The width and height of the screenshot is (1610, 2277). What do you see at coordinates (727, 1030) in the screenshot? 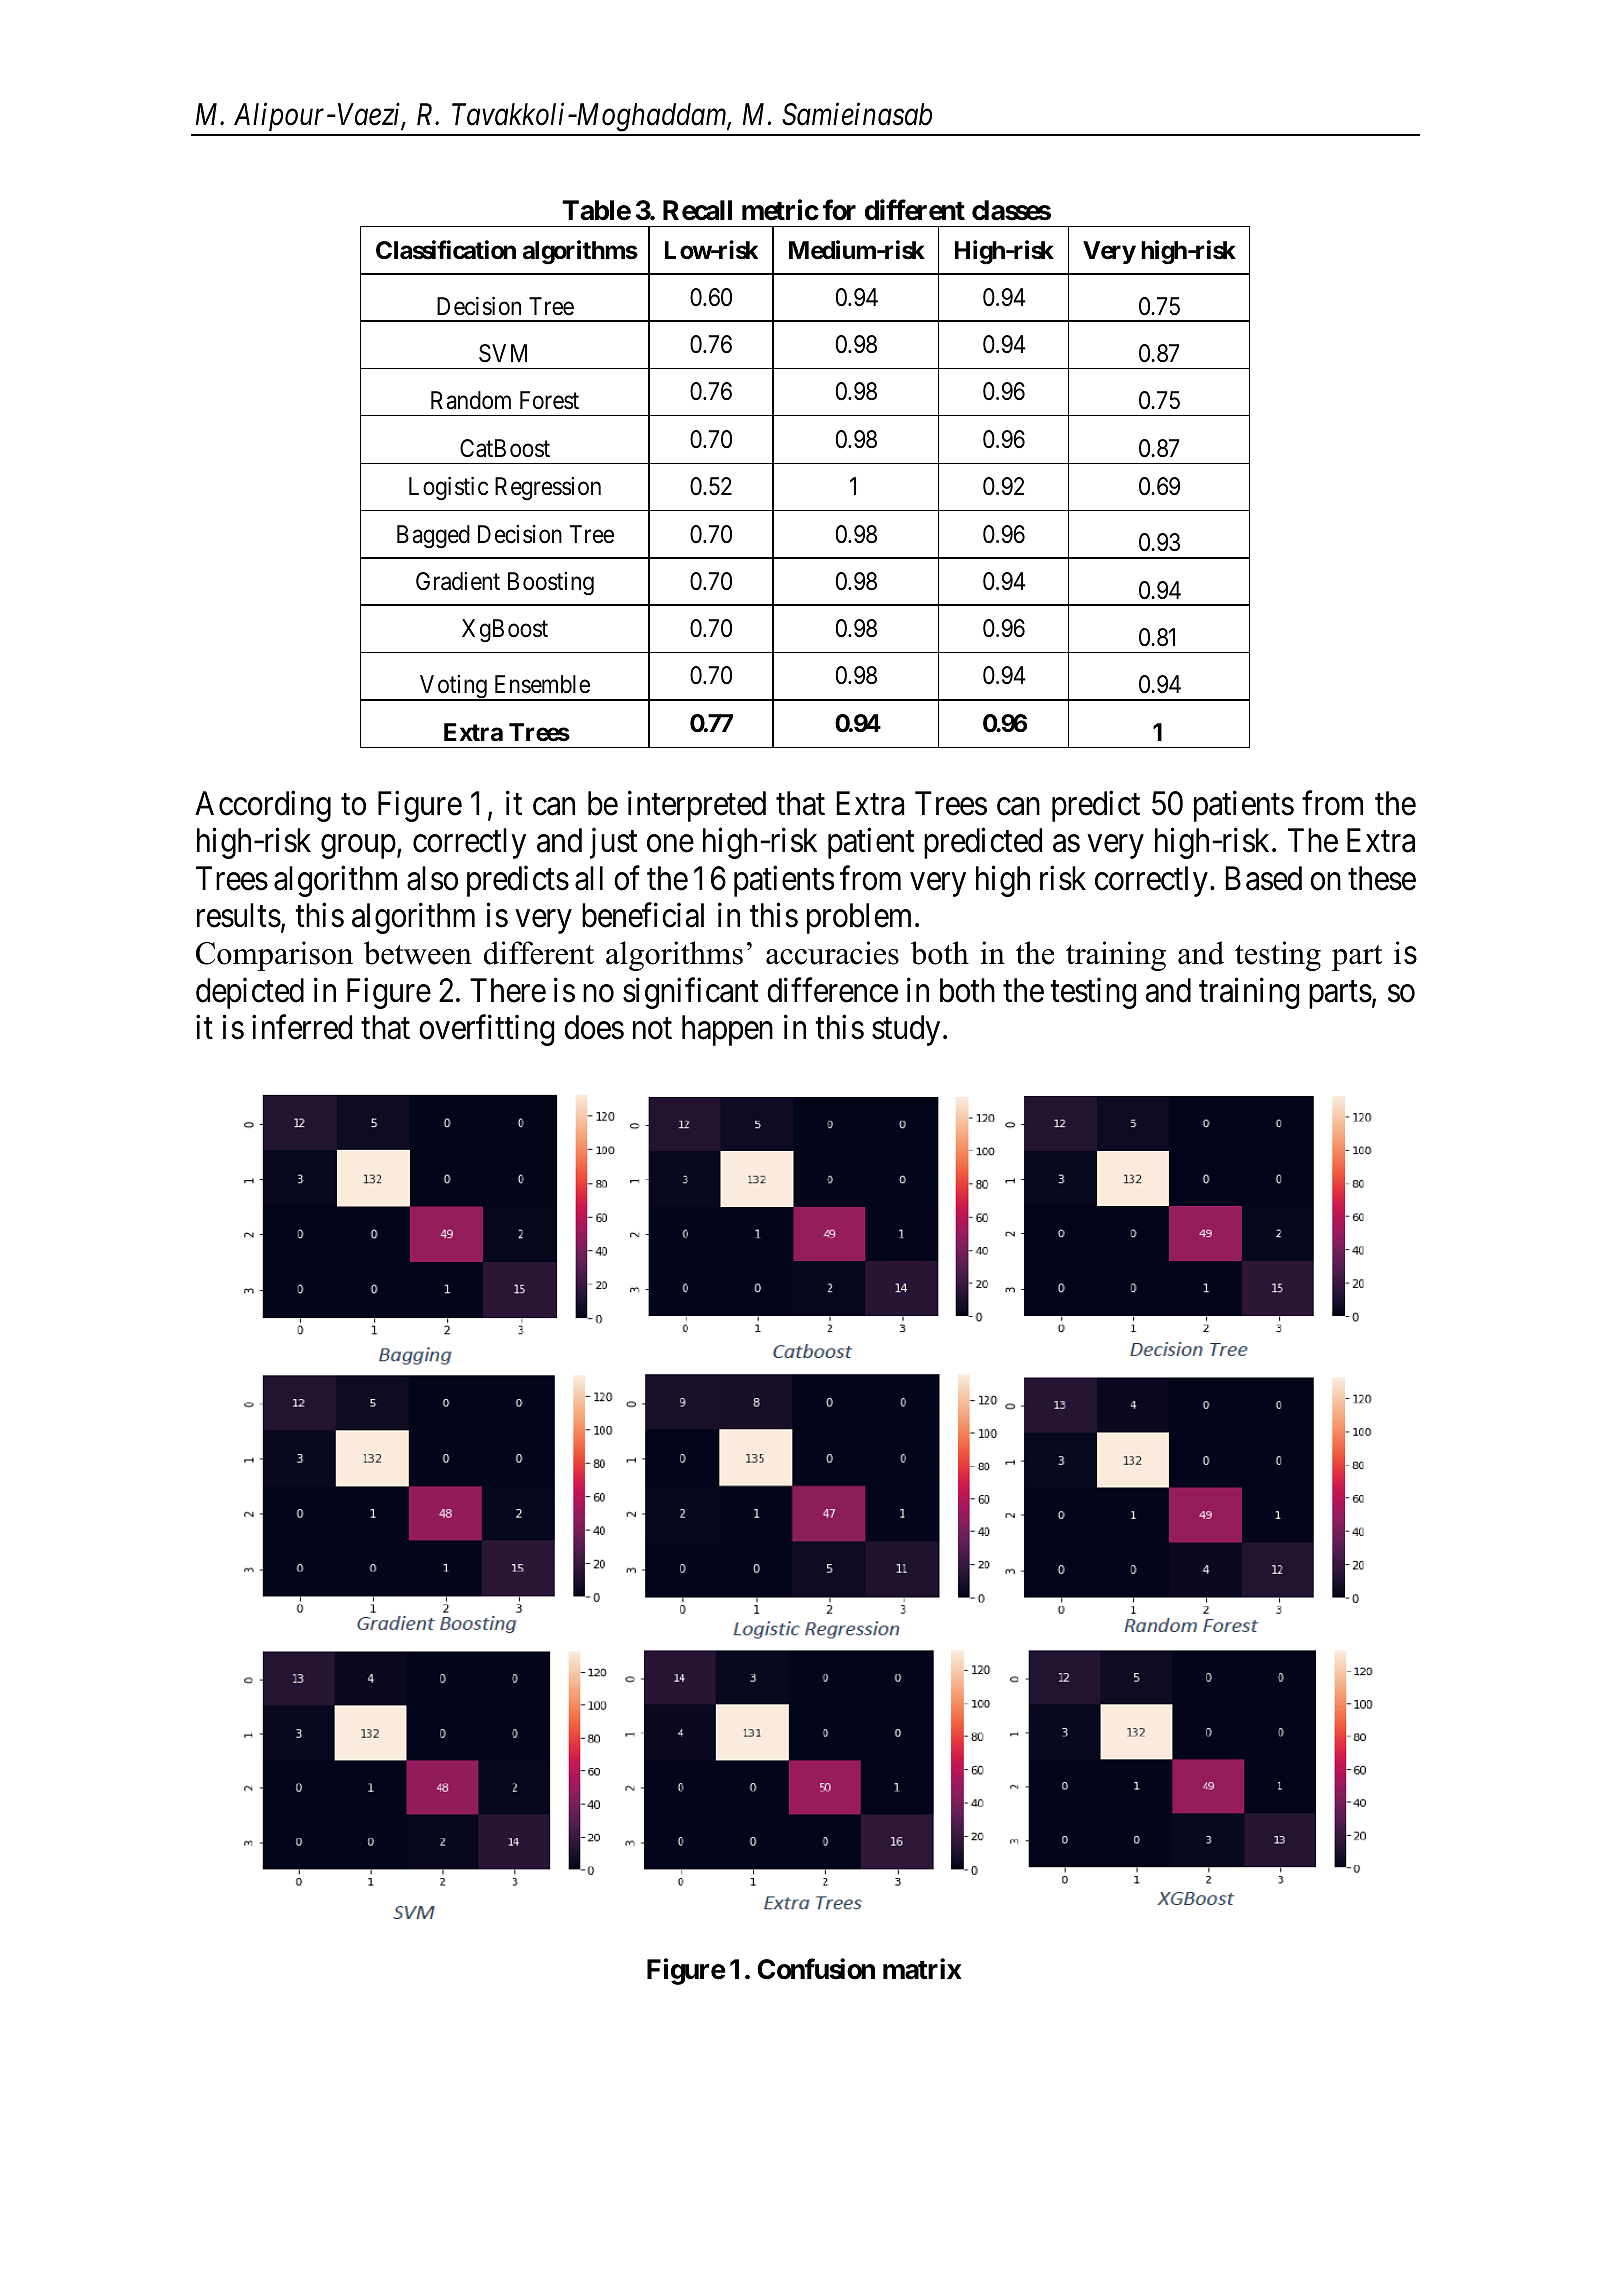
I see `happen` at bounding box center [727, 1030].
